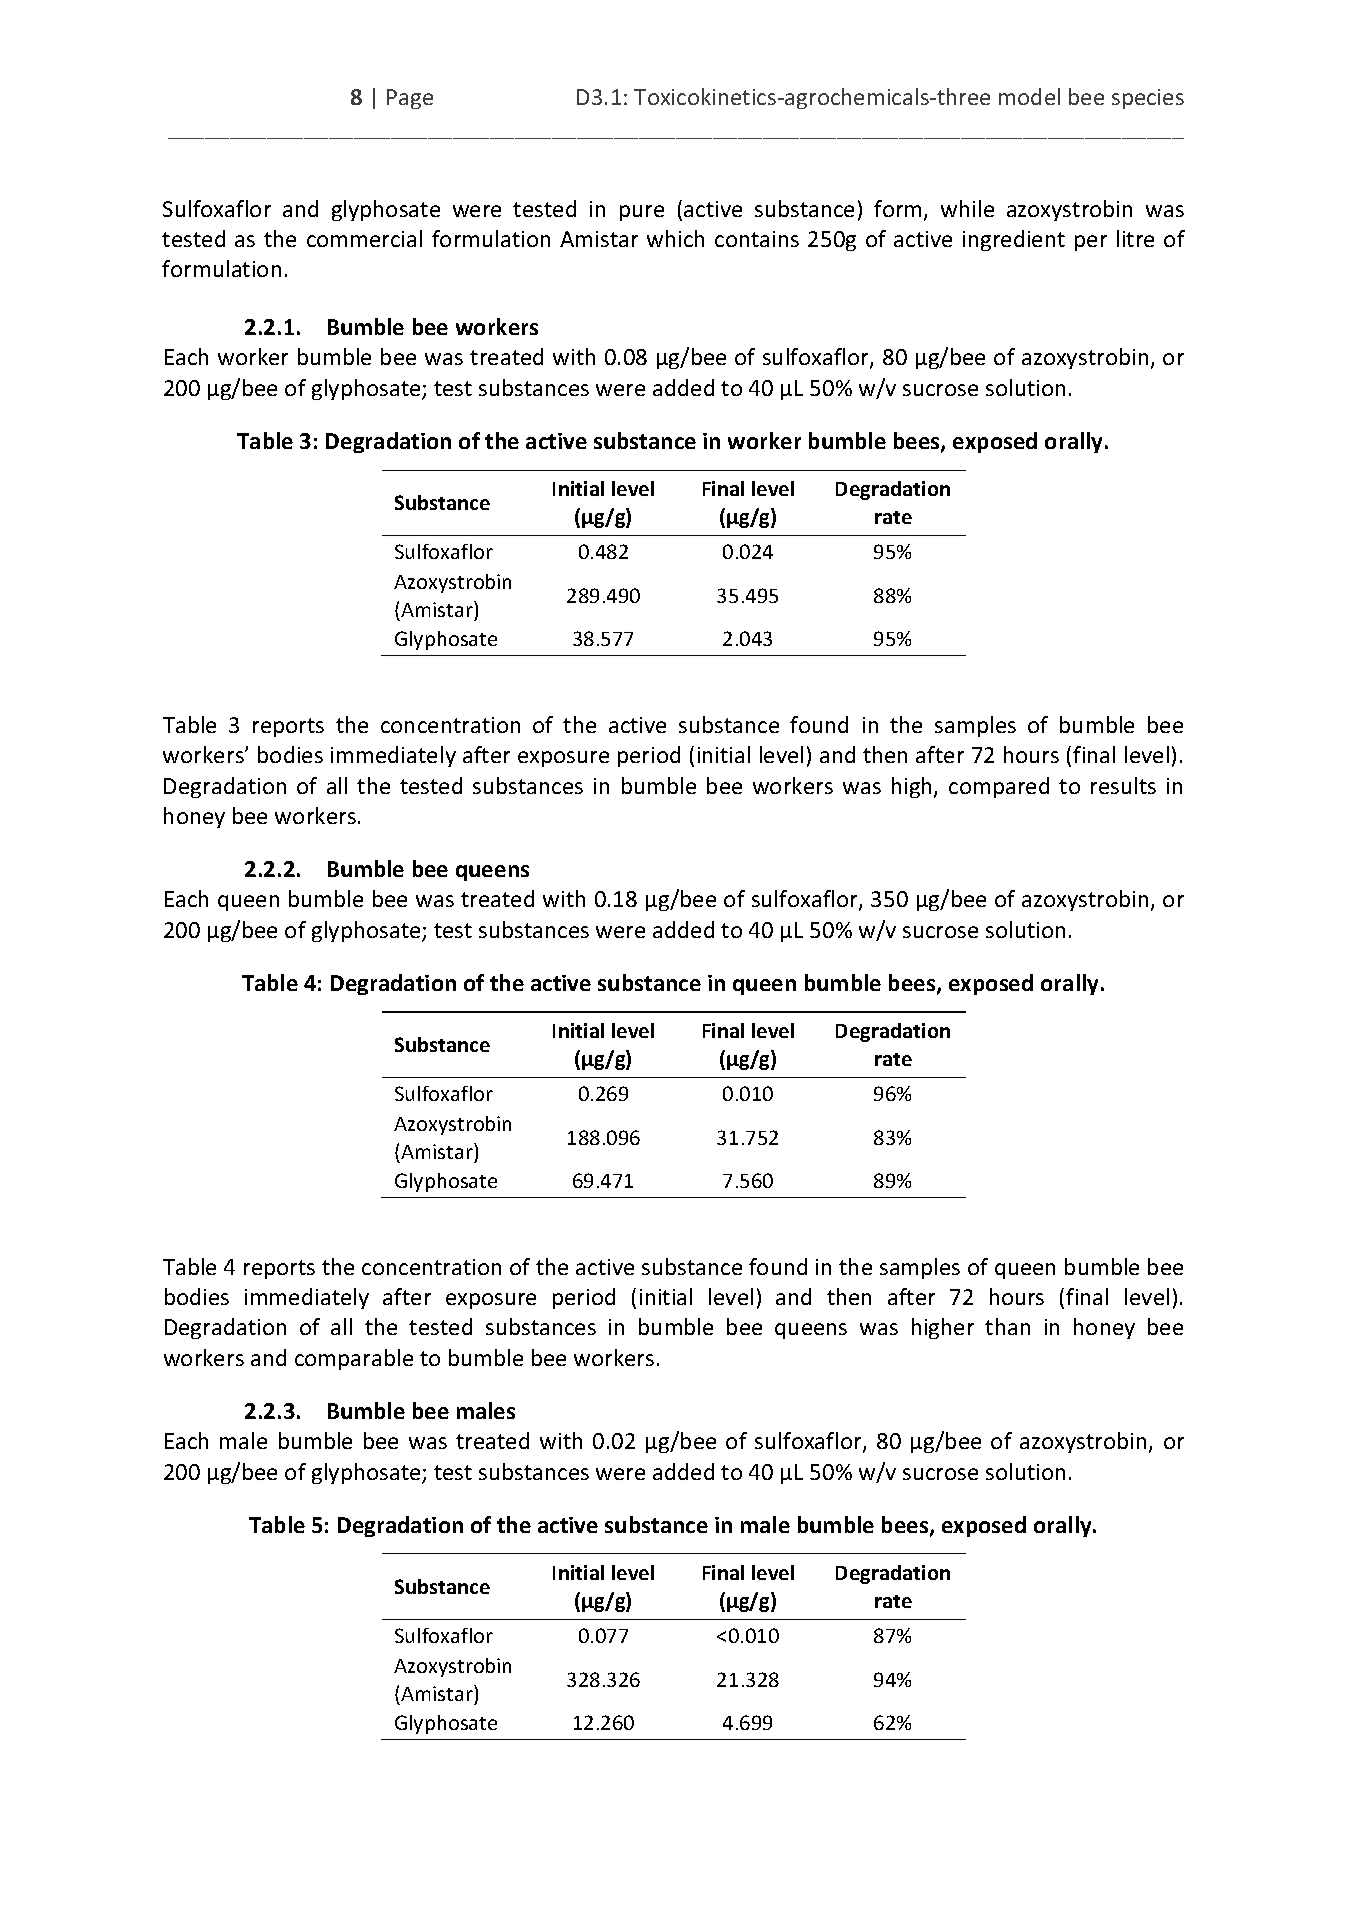 Image resolution: width=1348 pixels, height=1906 pixels. Describe the element at coordinates (999, 787) in the page. I see `compared` at that location.
